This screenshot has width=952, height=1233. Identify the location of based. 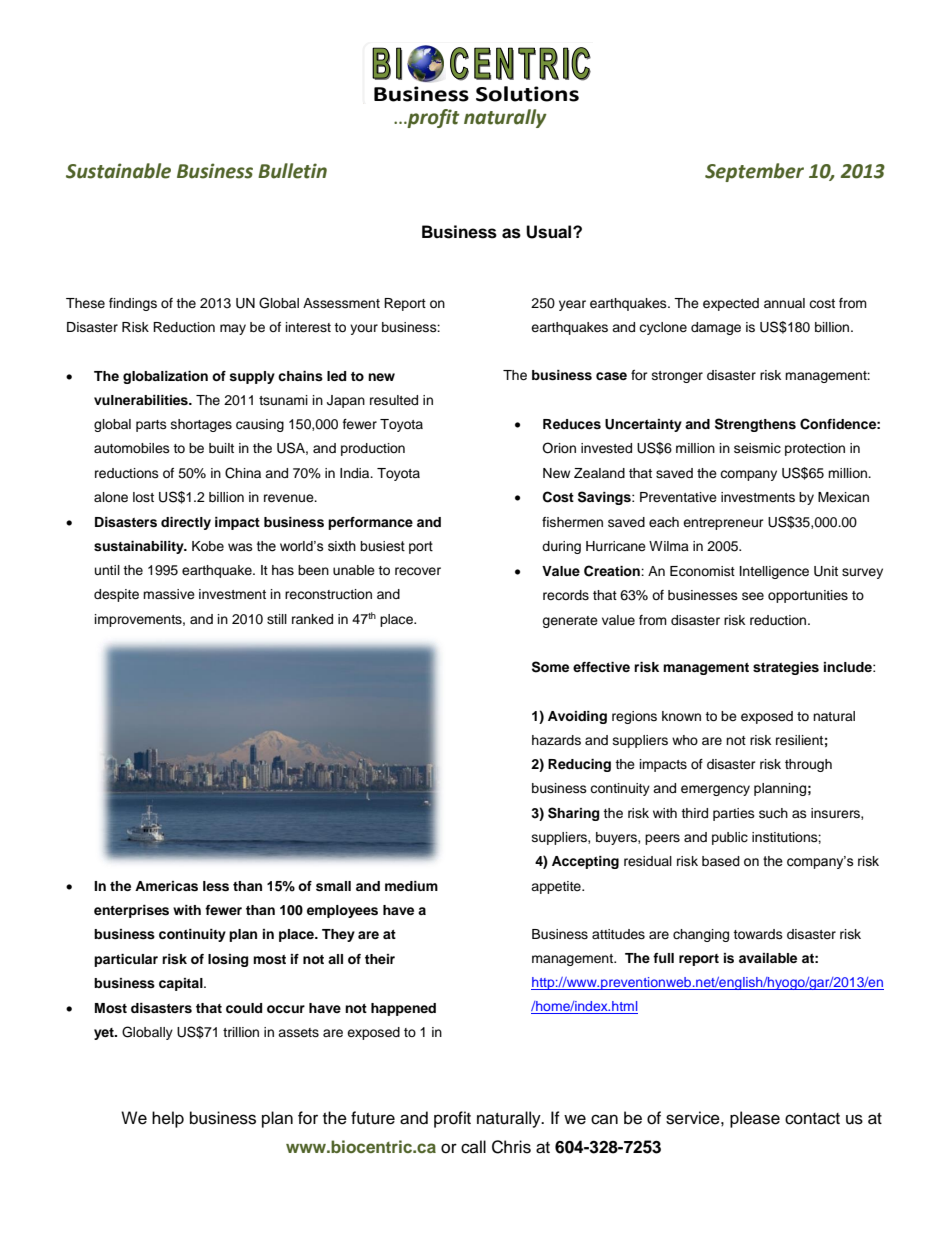
(721, 861).
